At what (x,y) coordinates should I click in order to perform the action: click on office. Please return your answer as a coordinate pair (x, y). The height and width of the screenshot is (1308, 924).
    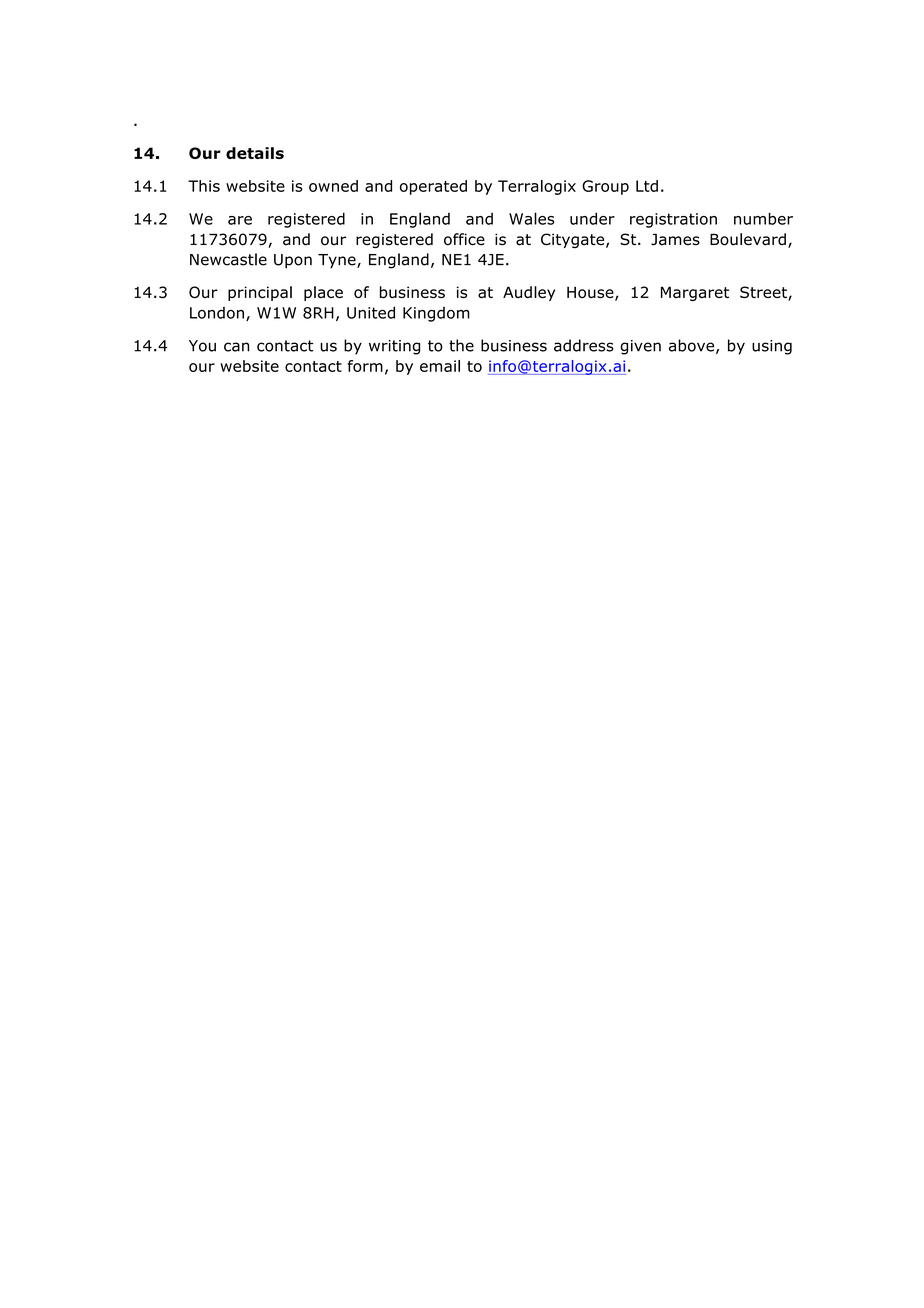
    Looking at the image, I should click on (464, 239).
